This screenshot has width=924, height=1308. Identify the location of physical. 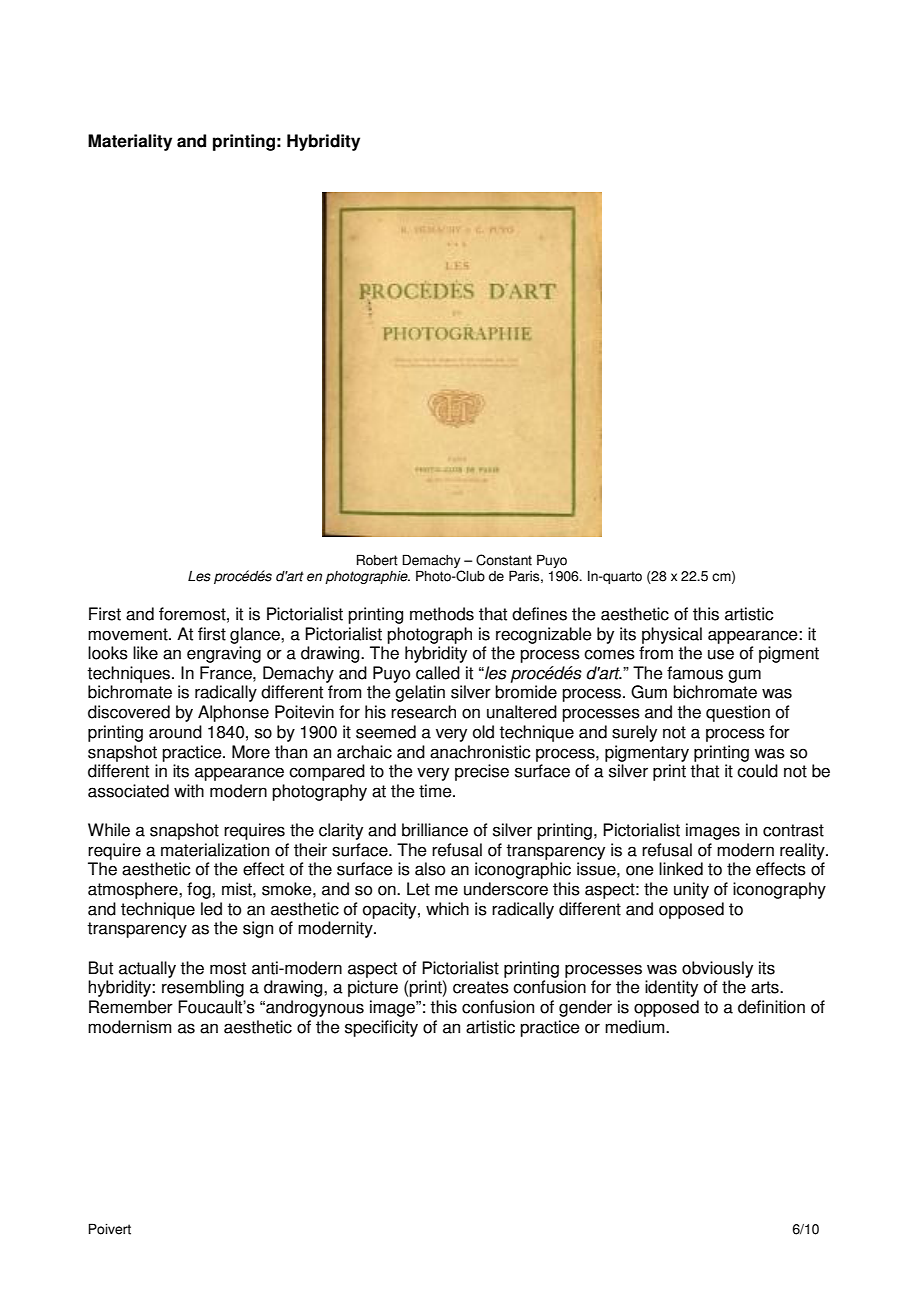
(672, 635).
